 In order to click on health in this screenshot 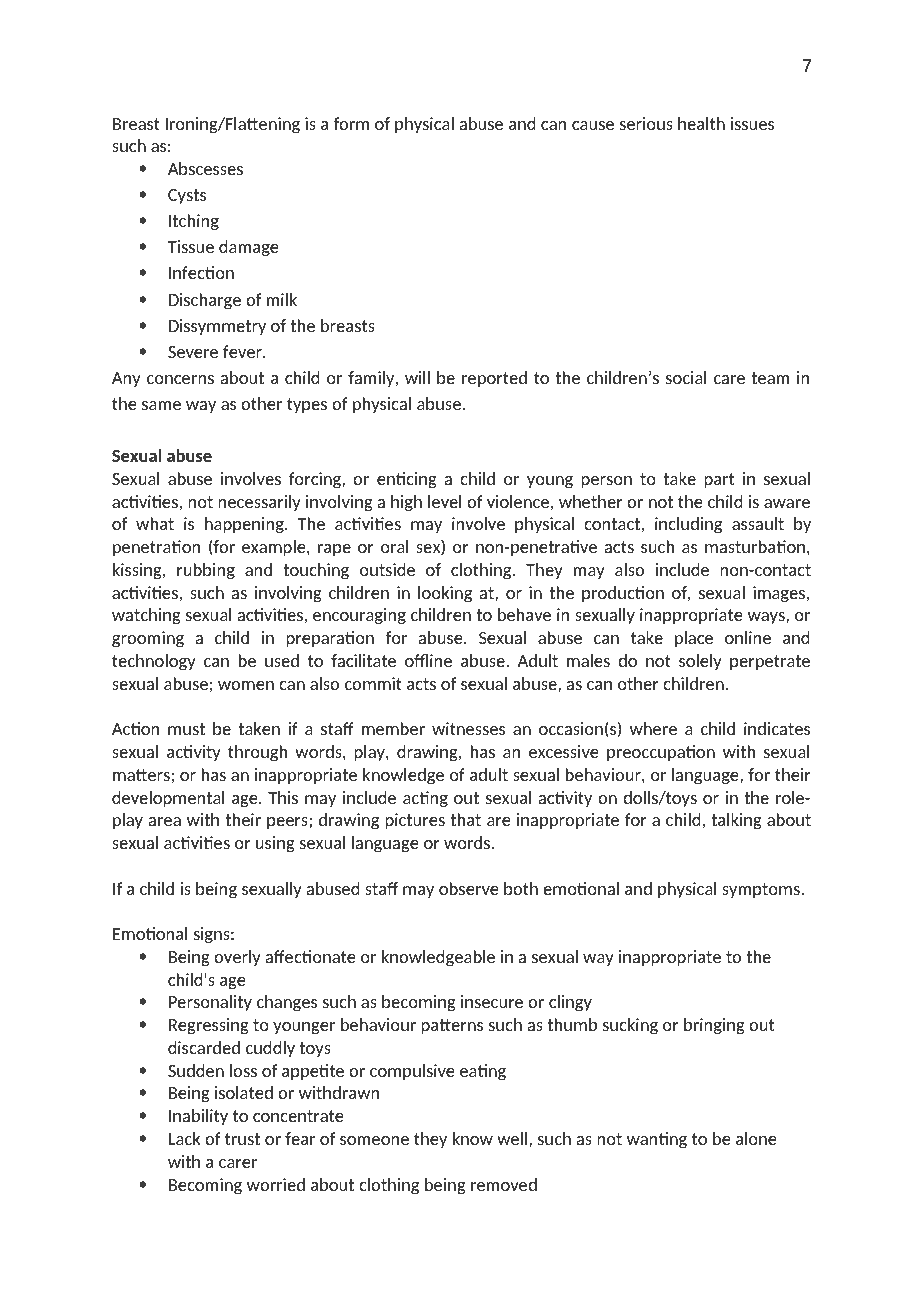, I will do `click(701, 123)`.
